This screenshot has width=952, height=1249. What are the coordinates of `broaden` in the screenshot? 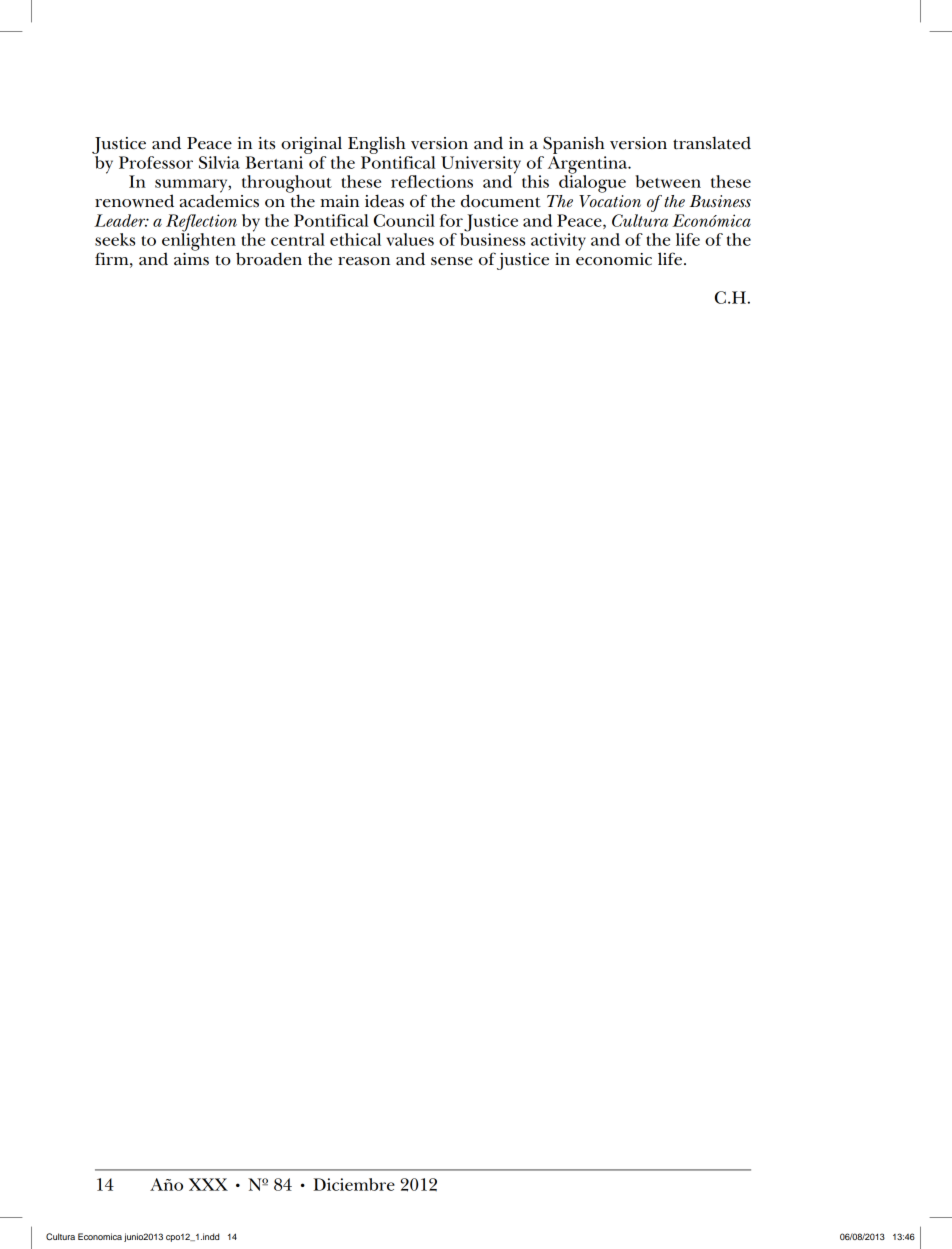 It's located at (269, 259).
